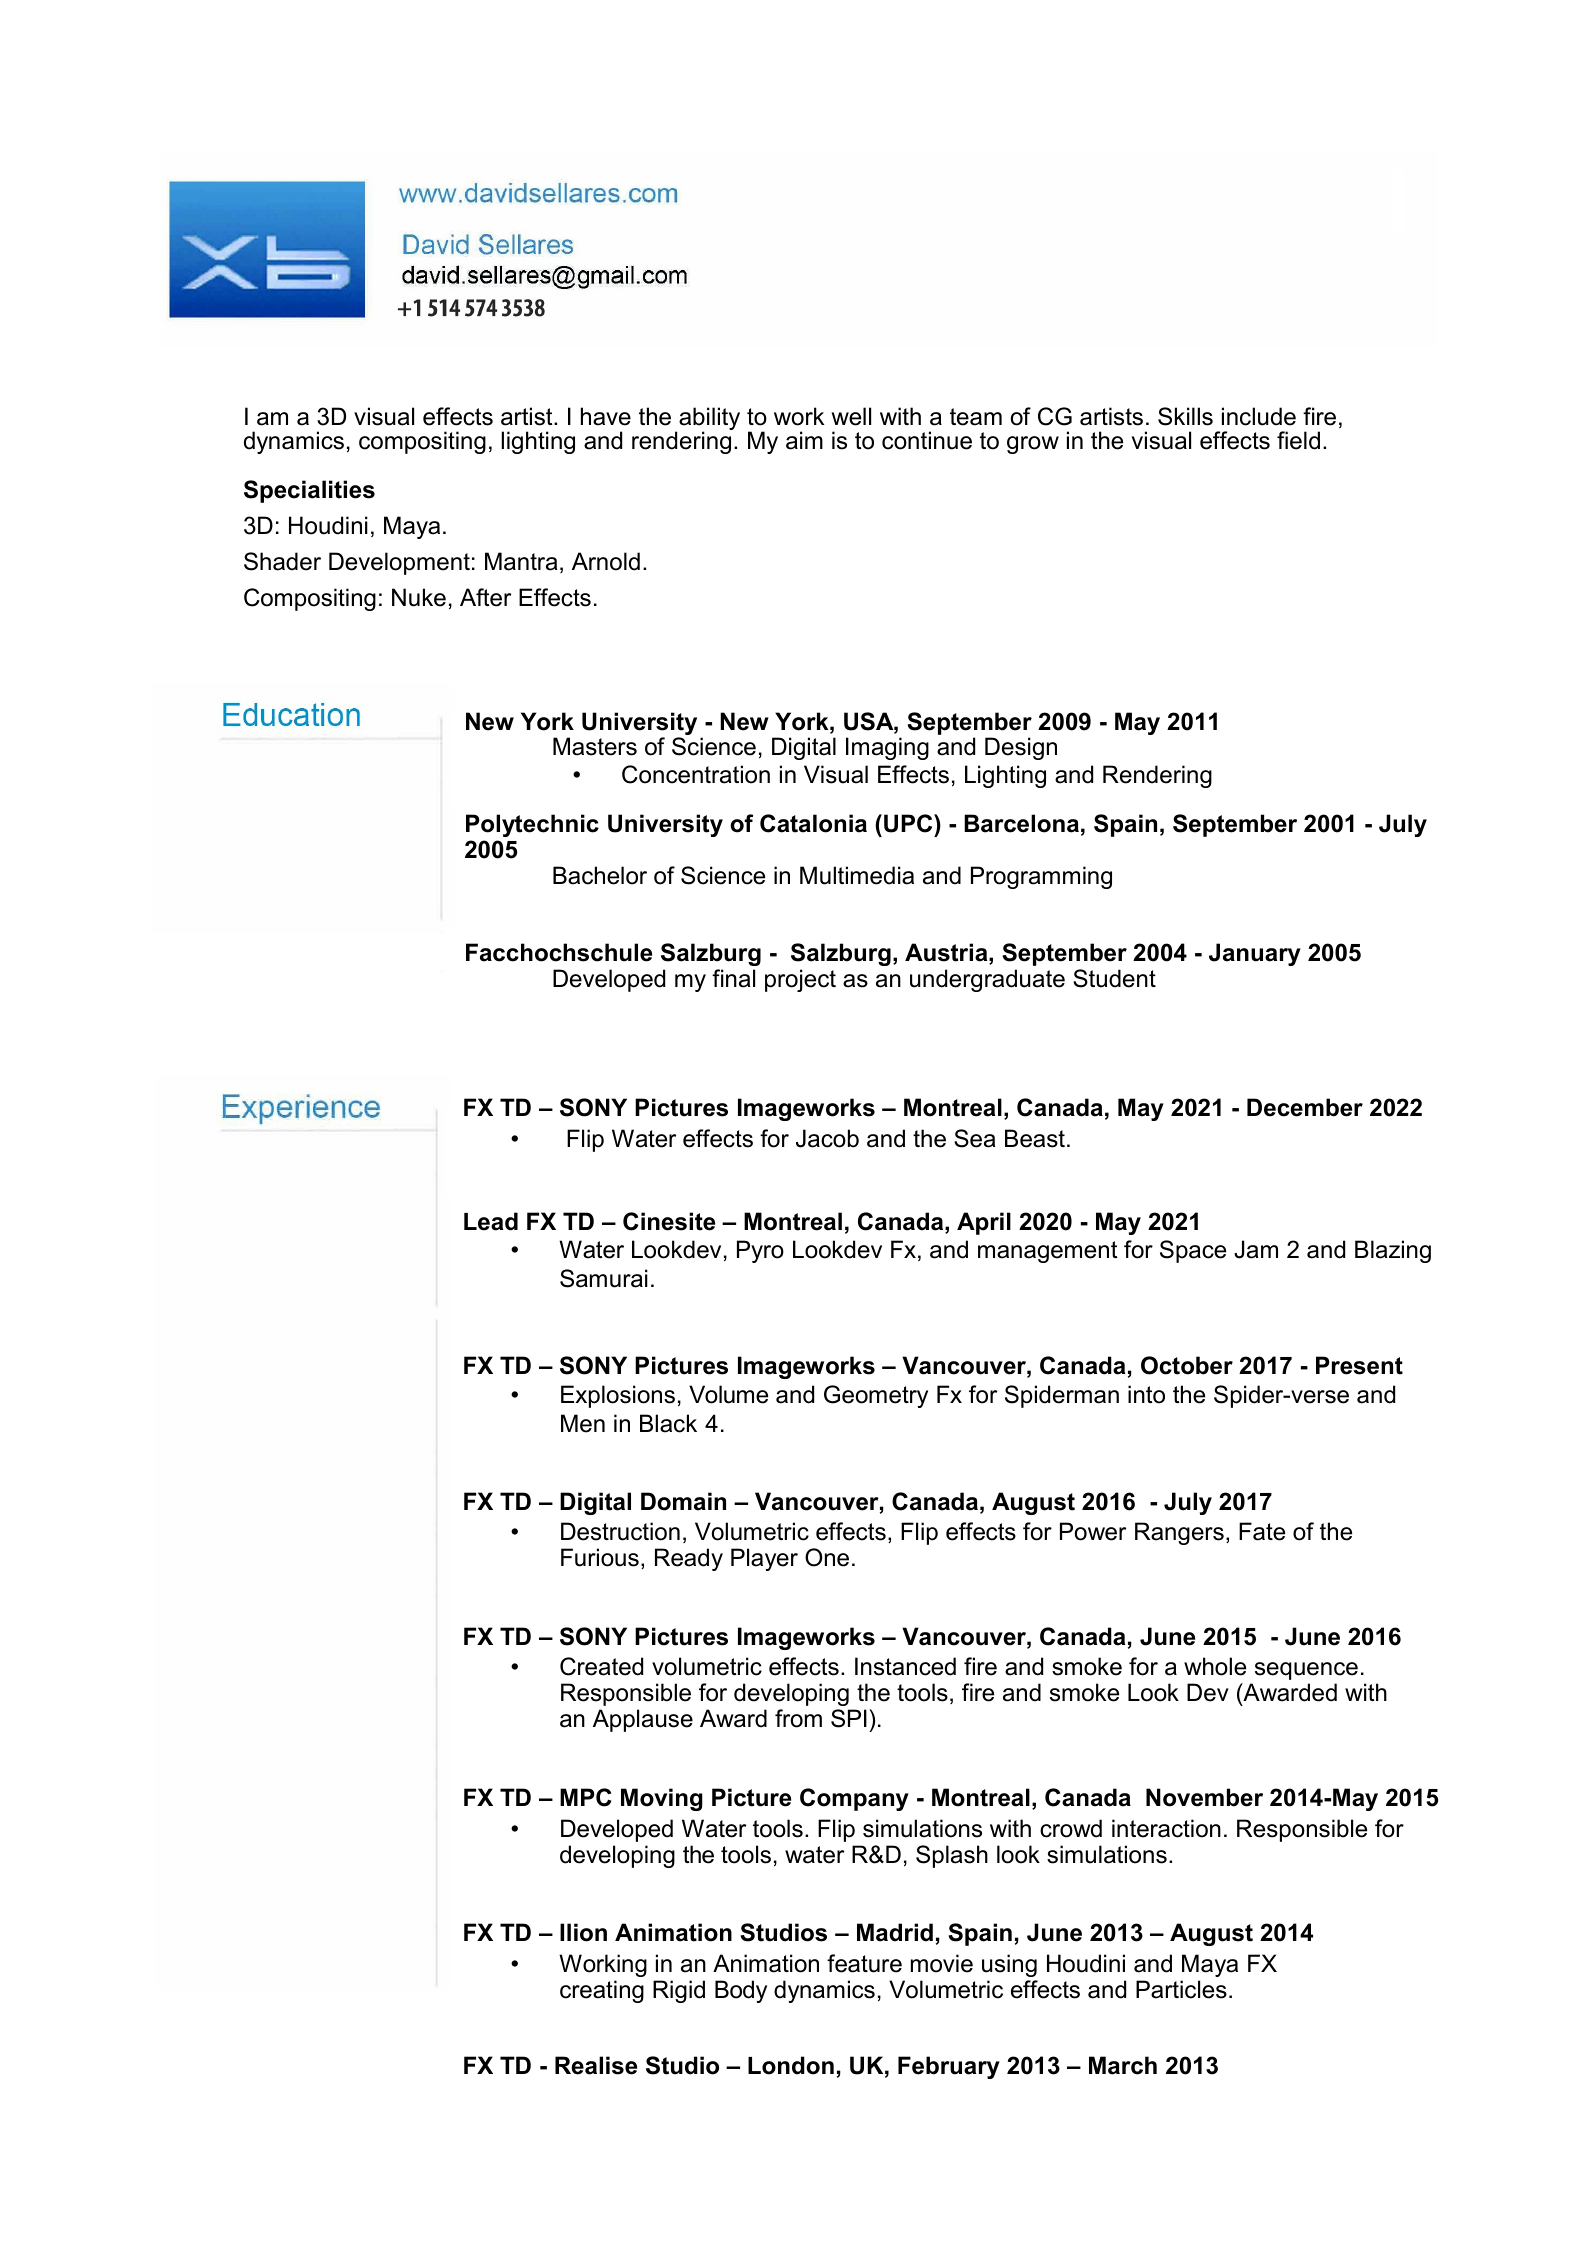 The height and width of the screenshot is (2258, 1596). Describe the element at coordinates (804, 440) in the screenshot. I see `aim` at that location.
